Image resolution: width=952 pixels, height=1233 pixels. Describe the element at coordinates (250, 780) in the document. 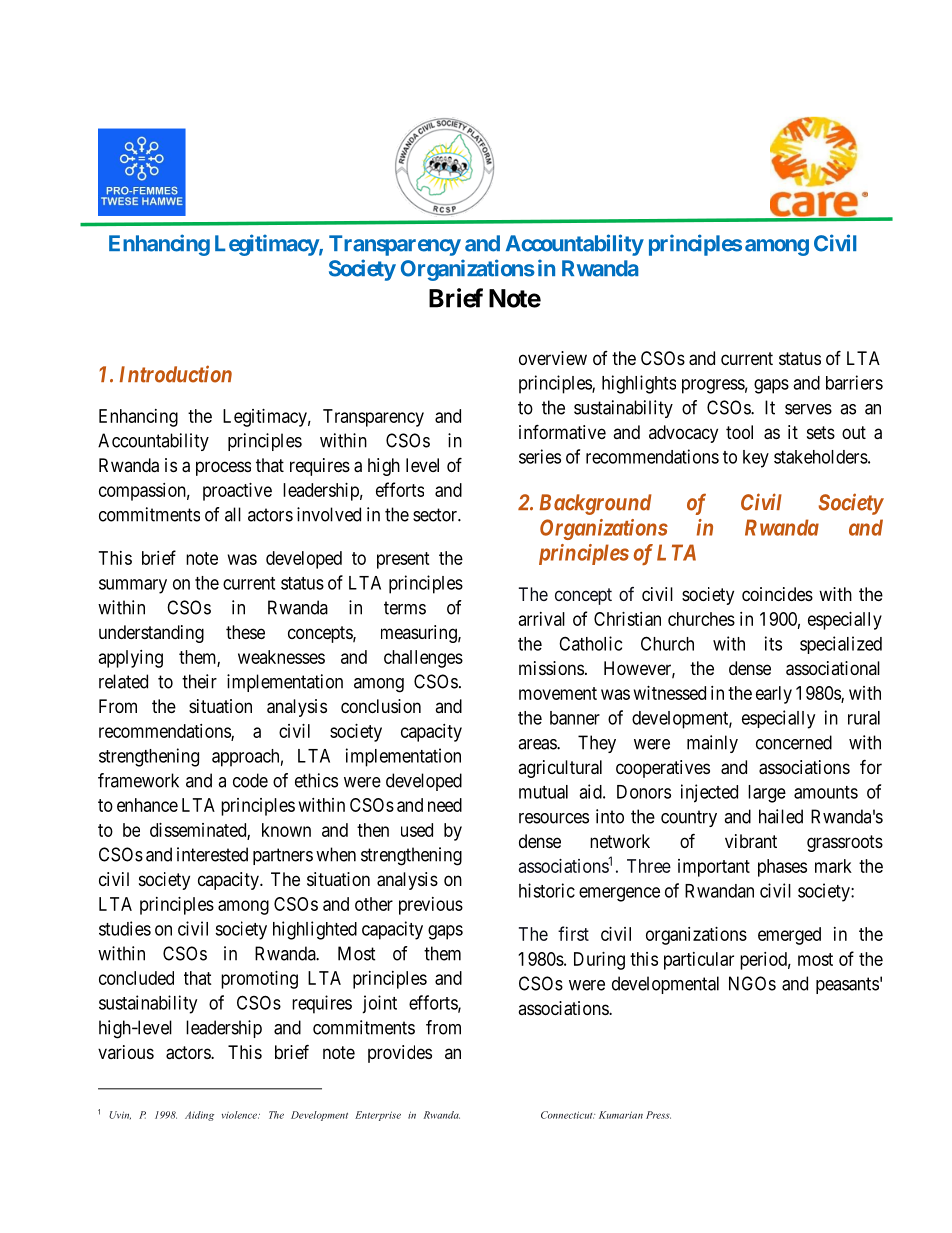

I see `code` at that location.
